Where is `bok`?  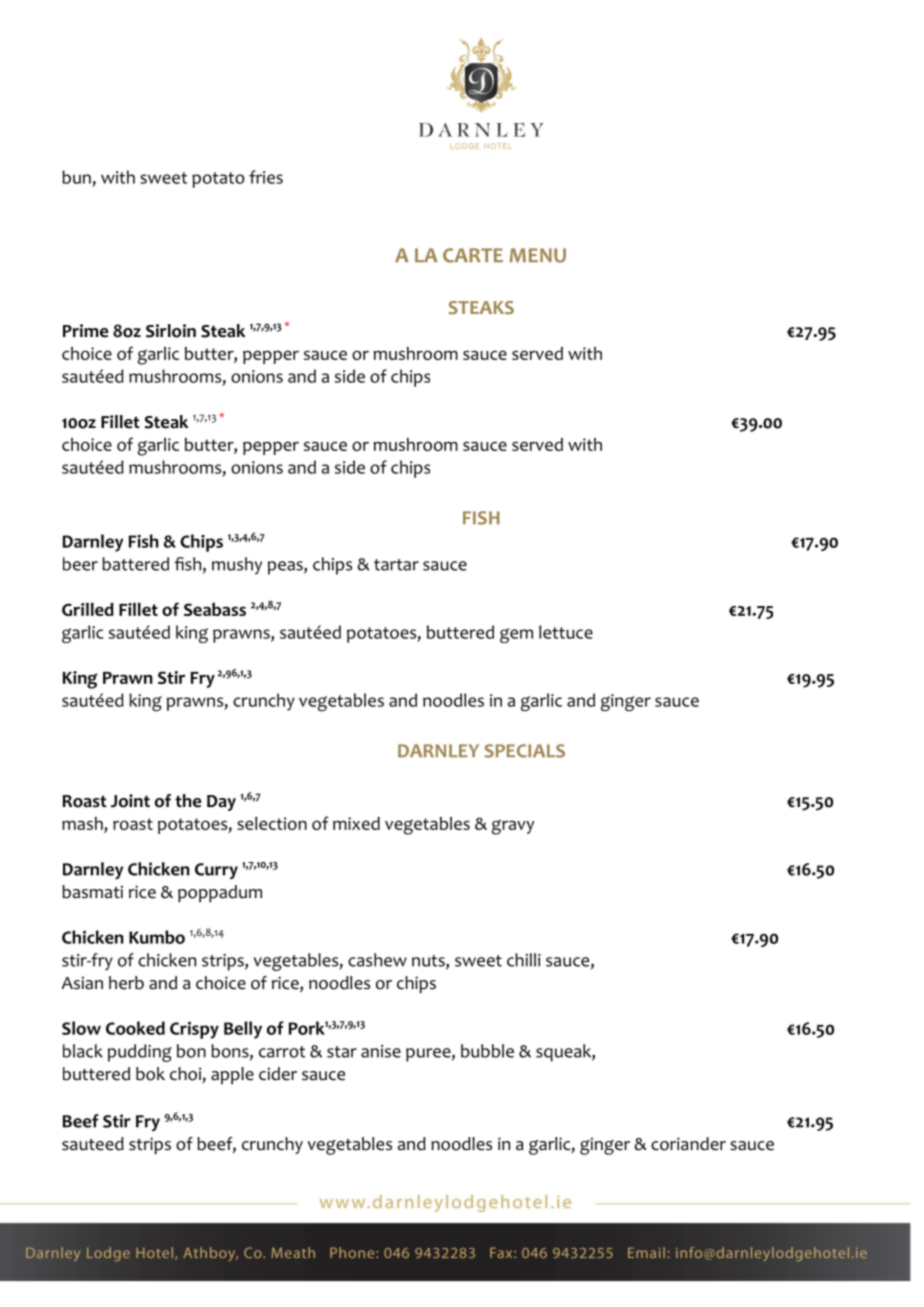
bok is located at coordinates (150, 1074).
